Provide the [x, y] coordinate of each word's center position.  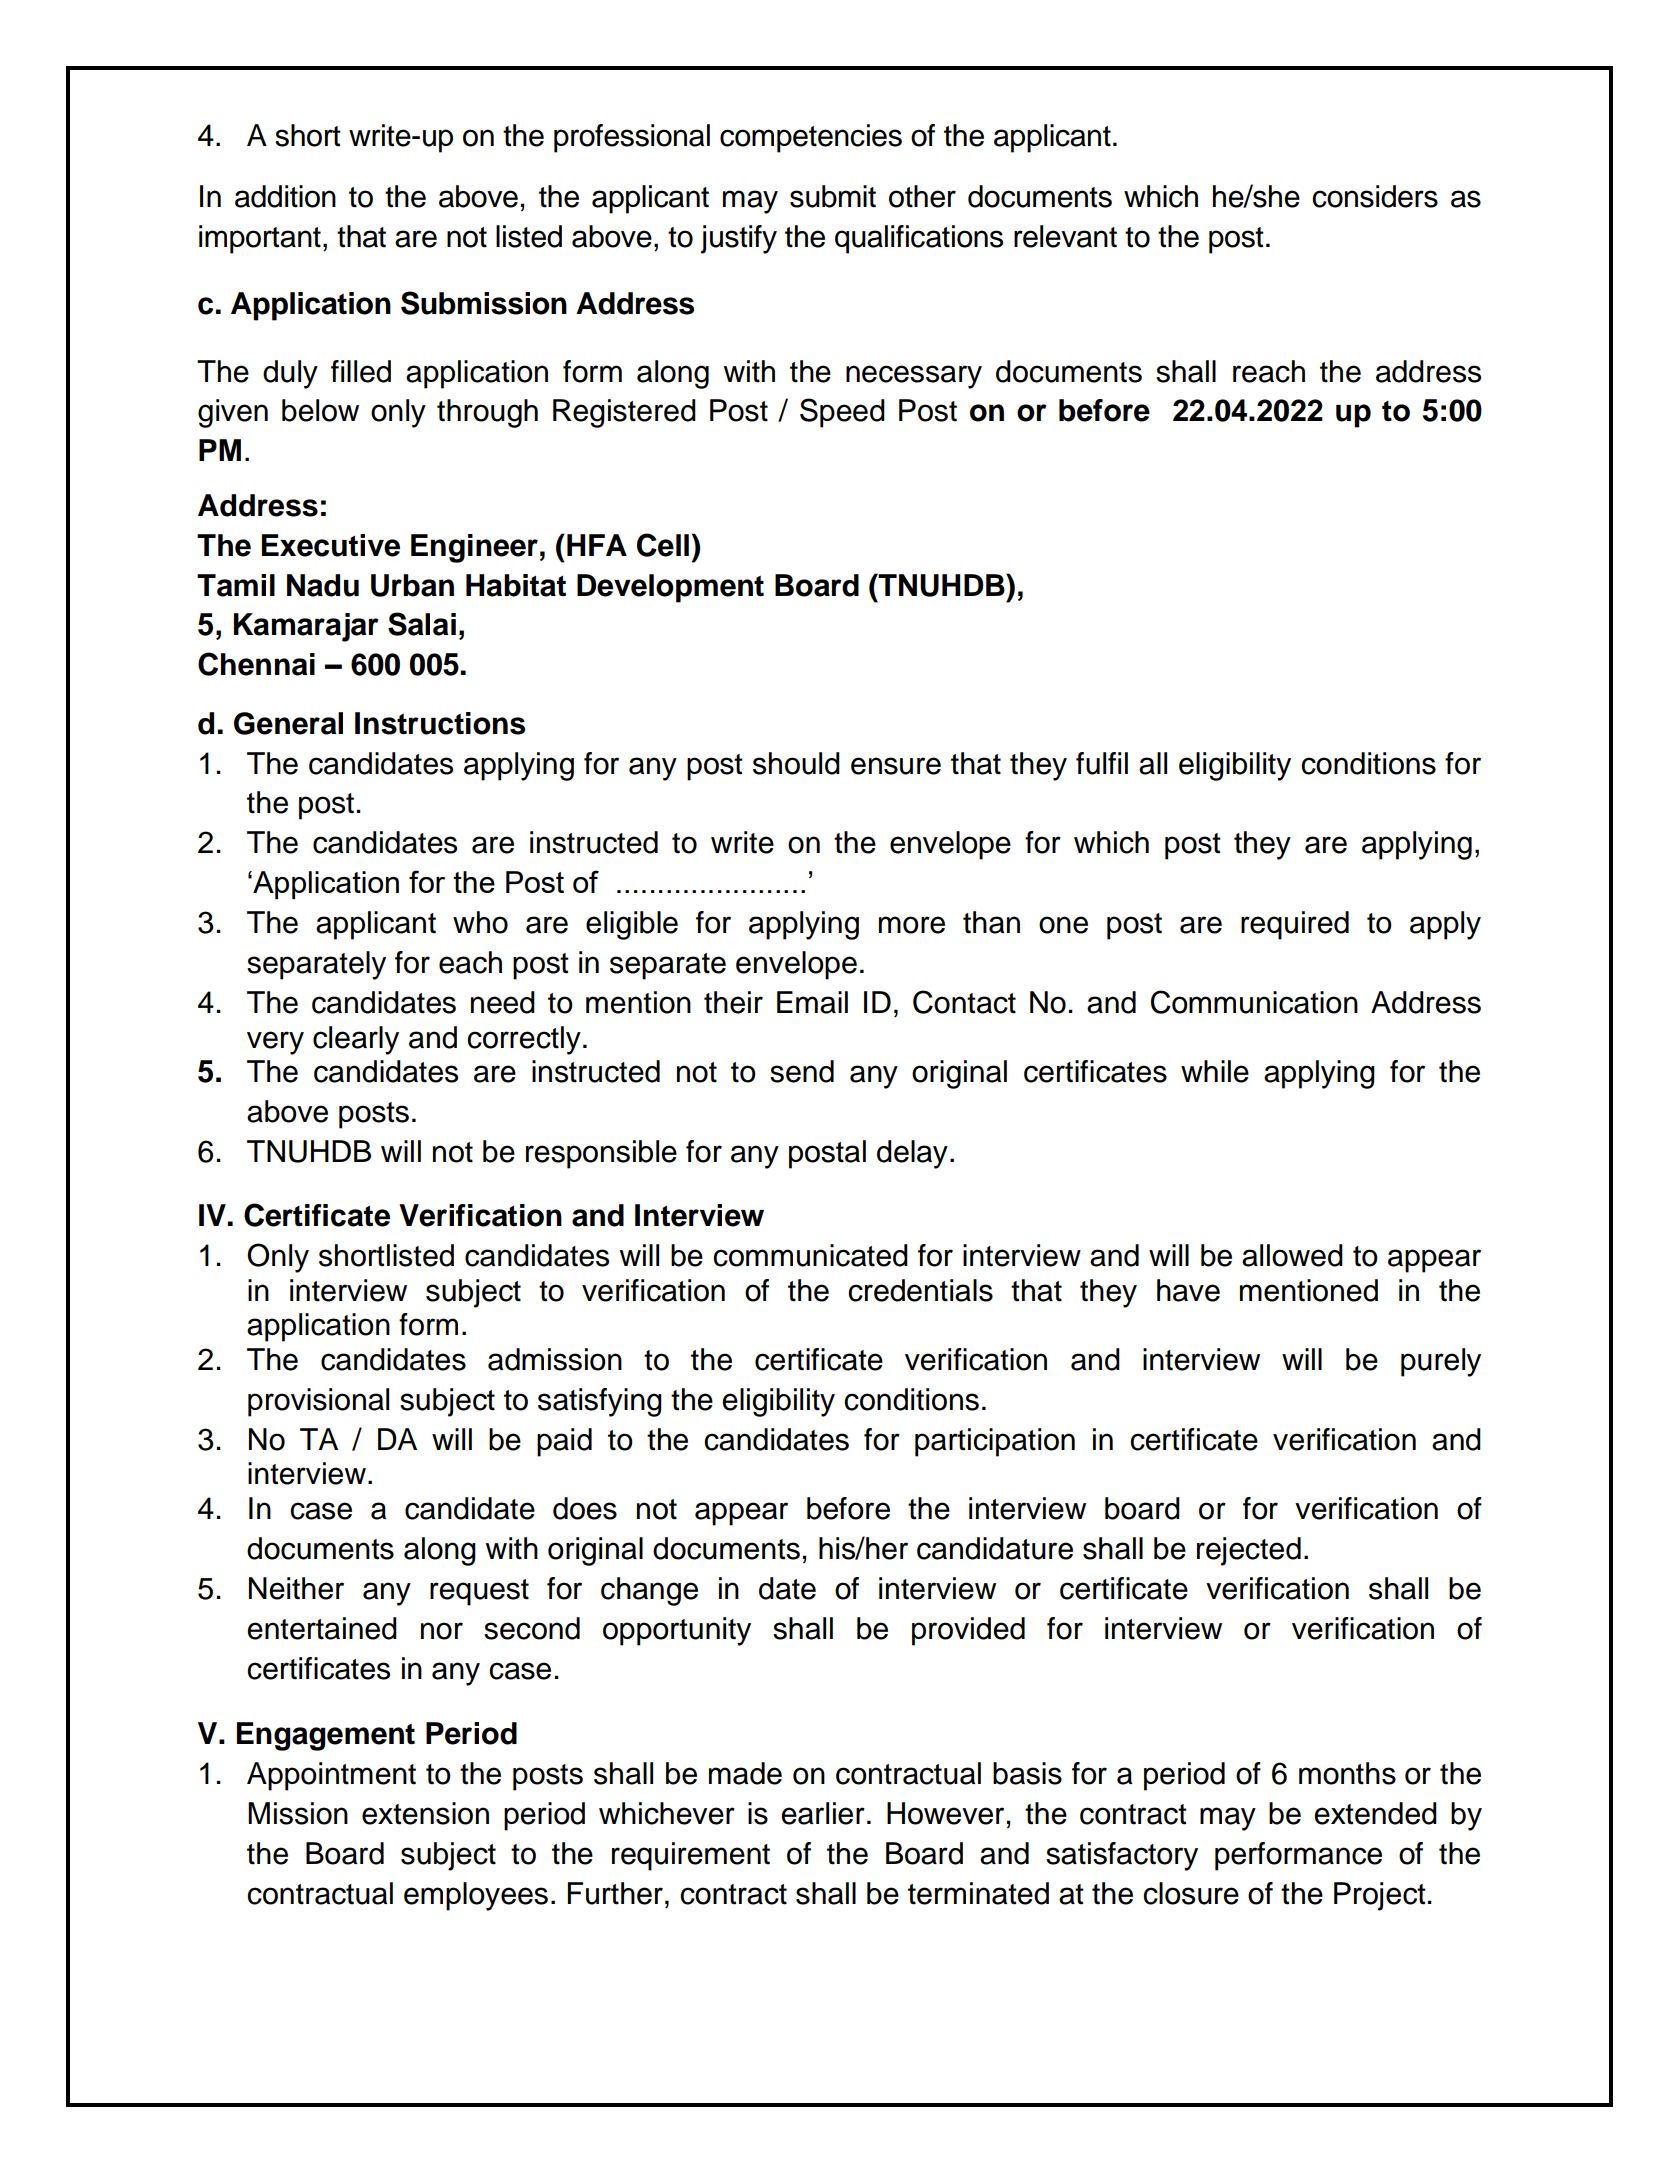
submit [833, 196]
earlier [823, 1813]
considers [1375, 196]
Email [812, 1002]
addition [285, 196]
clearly [356, 1040]
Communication [1254, 1002]
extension [425, 1813]
